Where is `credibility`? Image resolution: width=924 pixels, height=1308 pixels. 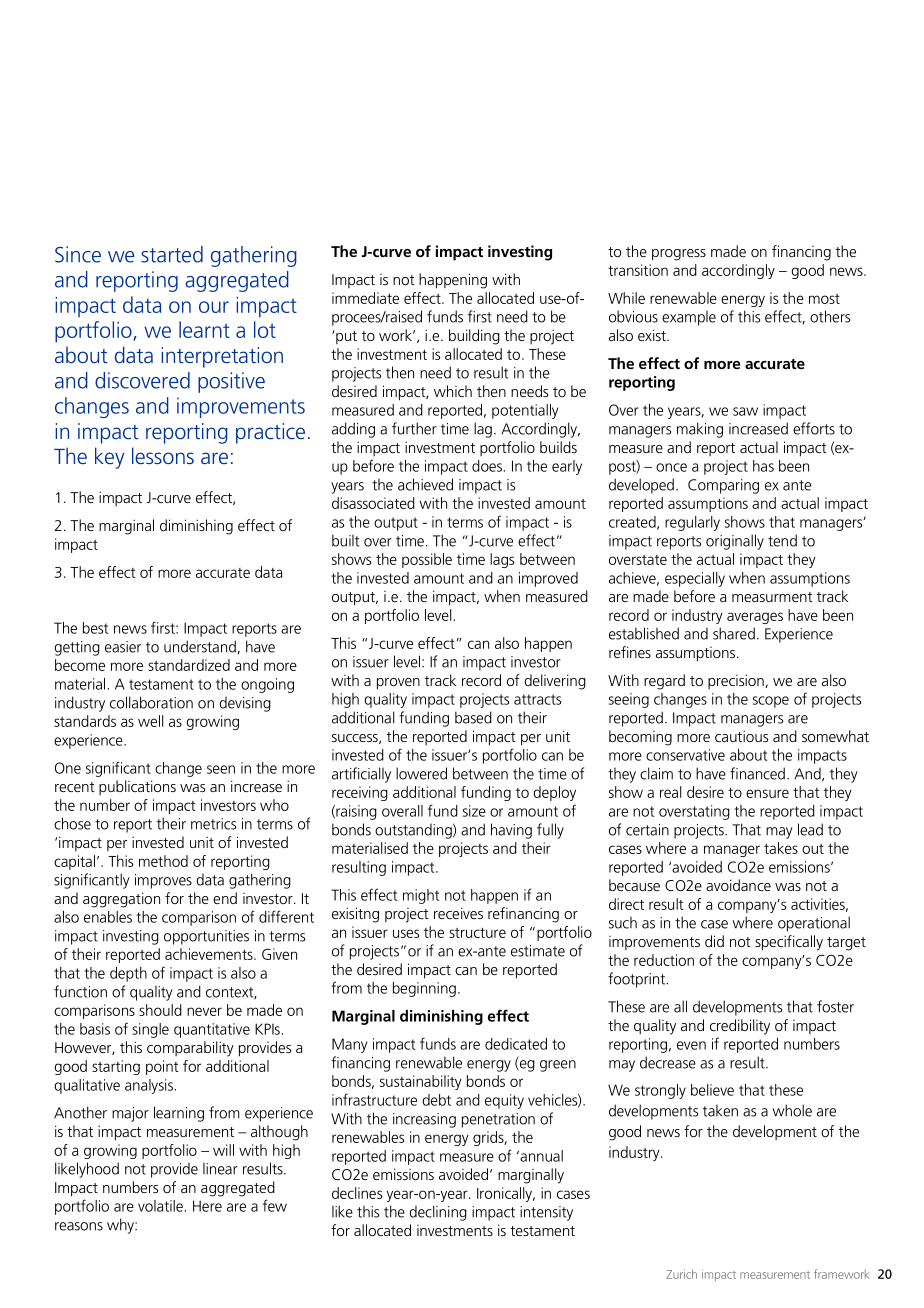
credibility is located at coordinates (740, 1027).
